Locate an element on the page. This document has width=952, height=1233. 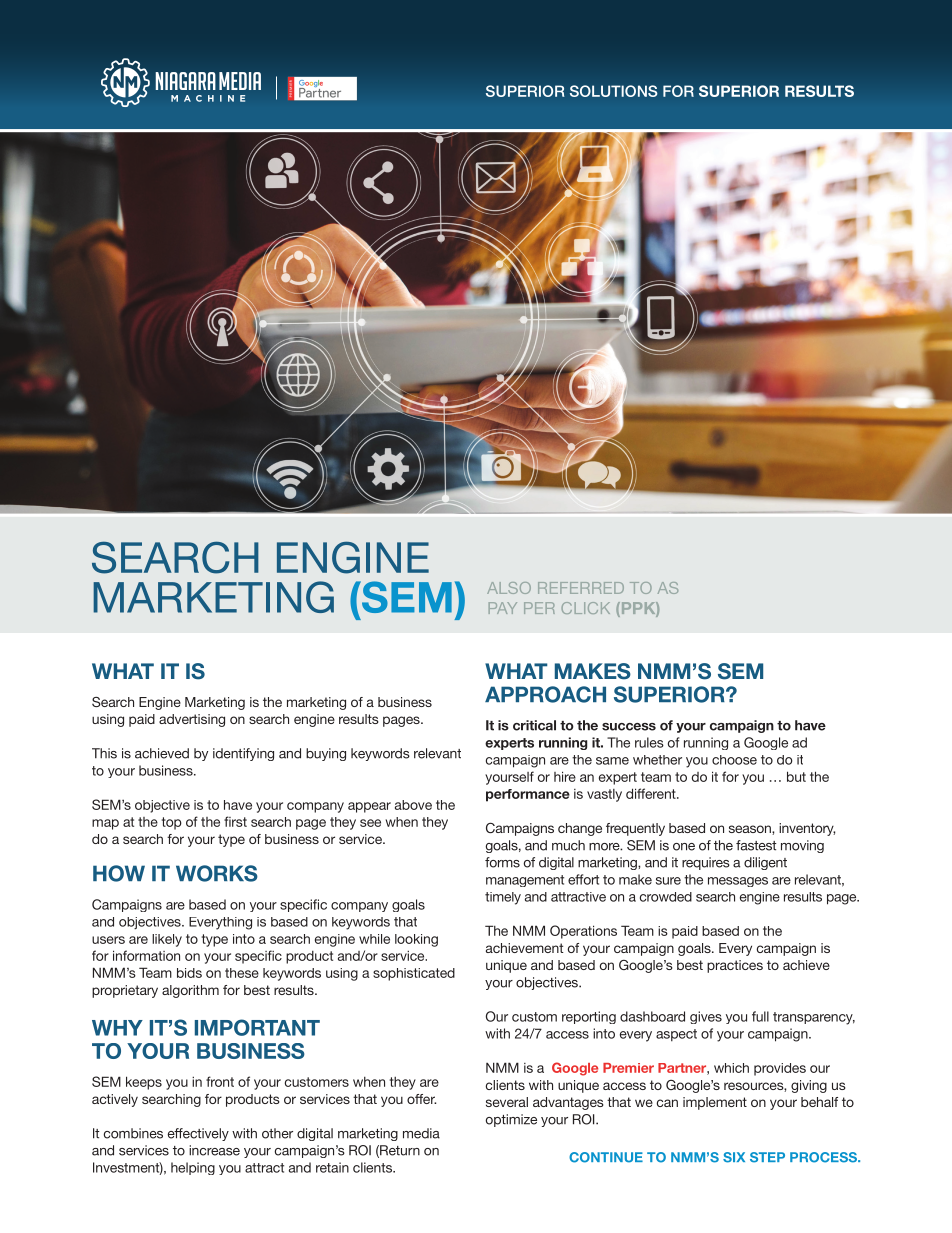
SOLUTIONS is located at coordinates (614, 91).
